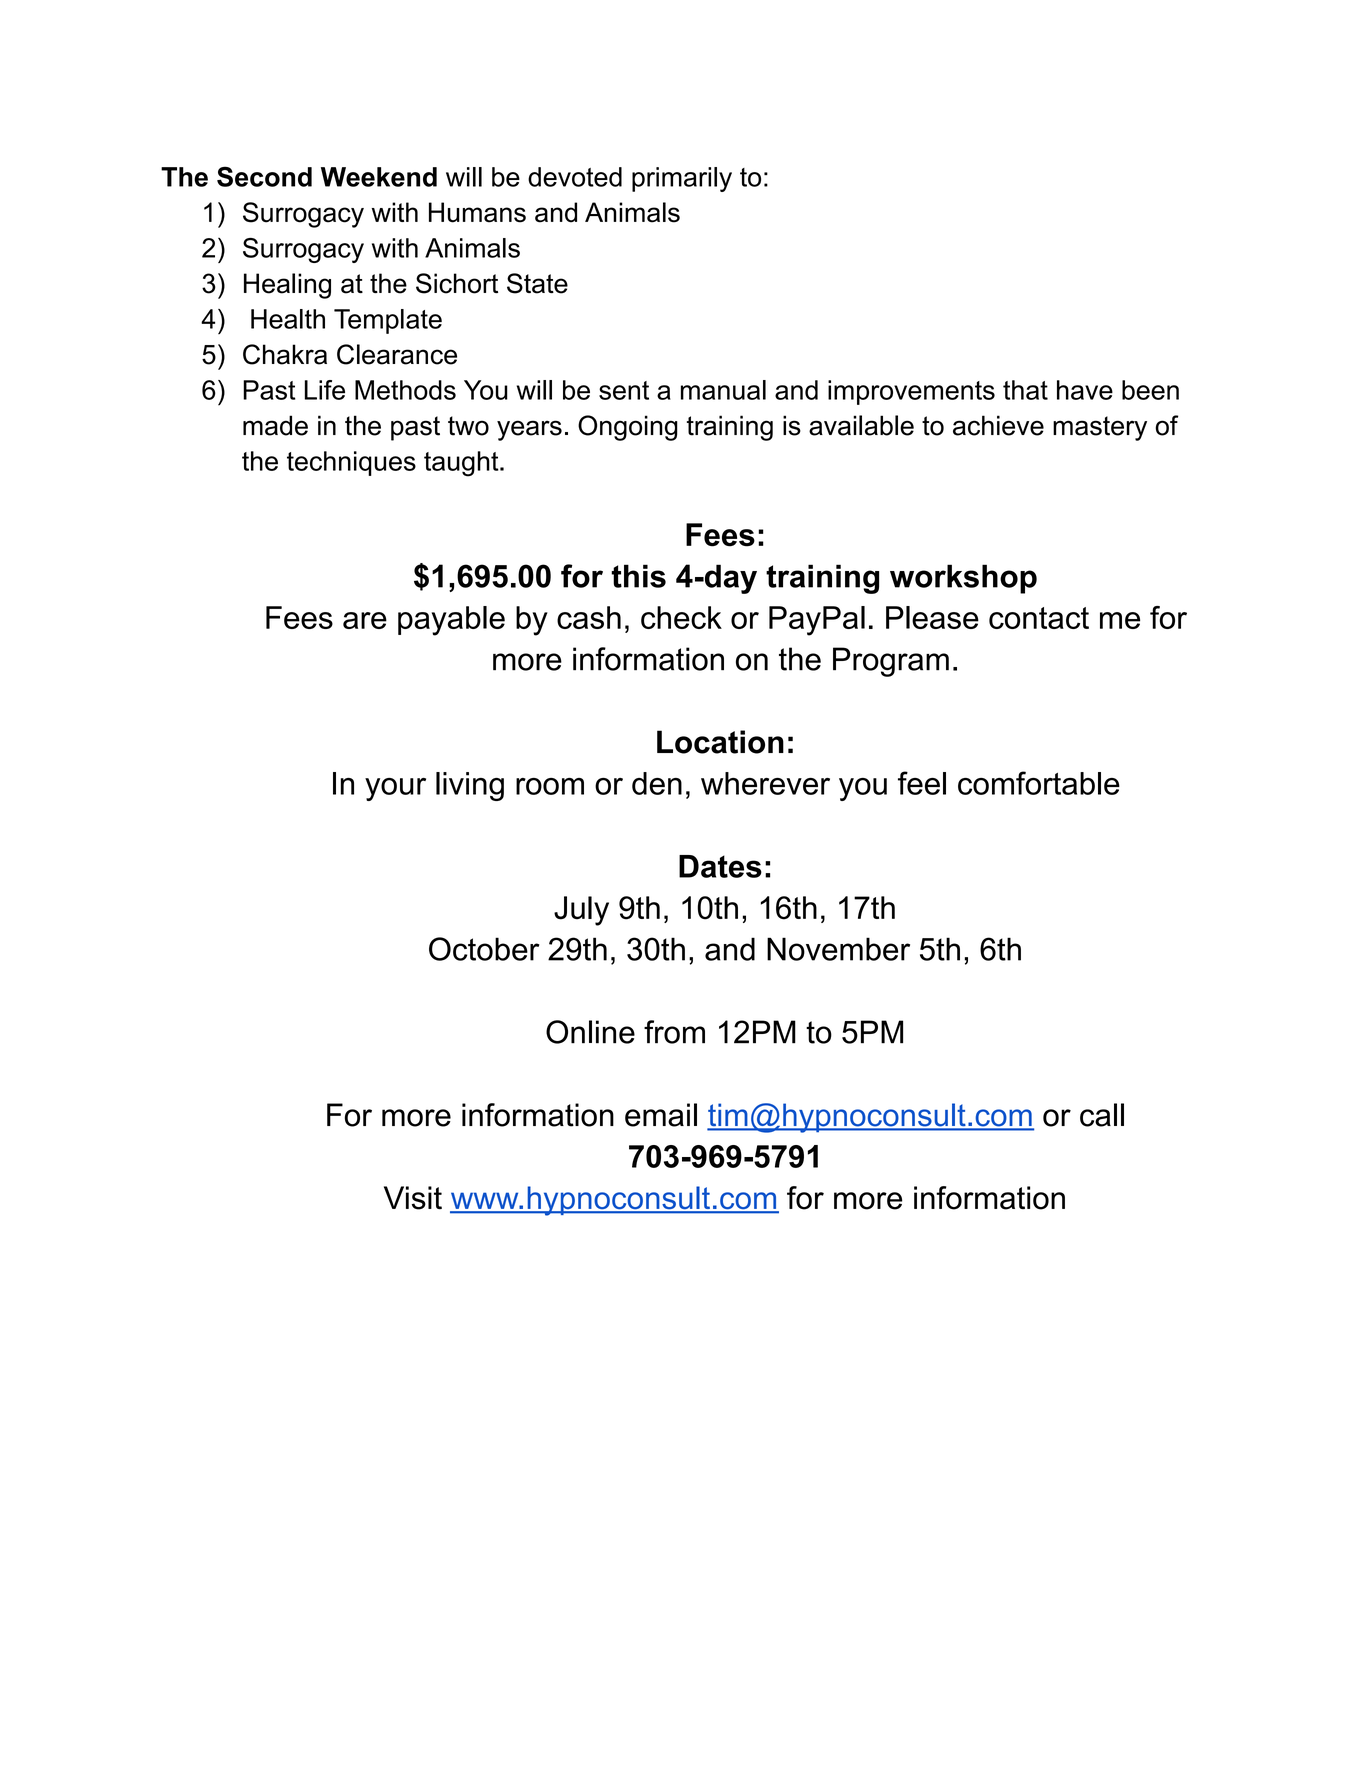 This image has width=1370, height=1773. What do you see at coordinates (838, 949) in the image?
I see `November` at bounding box center [838, 949].
